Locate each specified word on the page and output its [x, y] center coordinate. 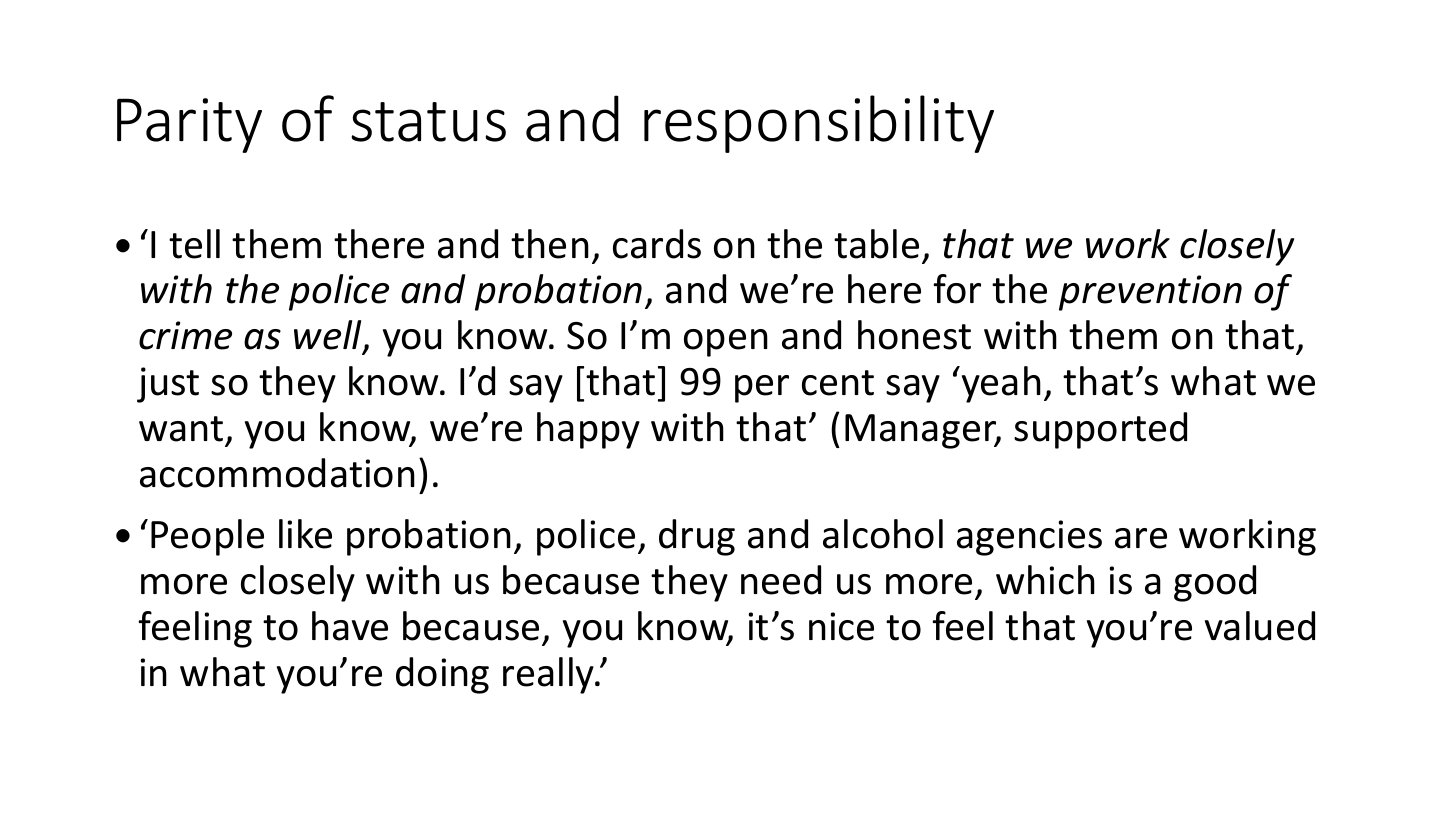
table [876, 244]
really [550, 675]
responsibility [819, 124]
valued [1260, 626]
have [350, 626]
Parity [189, 125]
